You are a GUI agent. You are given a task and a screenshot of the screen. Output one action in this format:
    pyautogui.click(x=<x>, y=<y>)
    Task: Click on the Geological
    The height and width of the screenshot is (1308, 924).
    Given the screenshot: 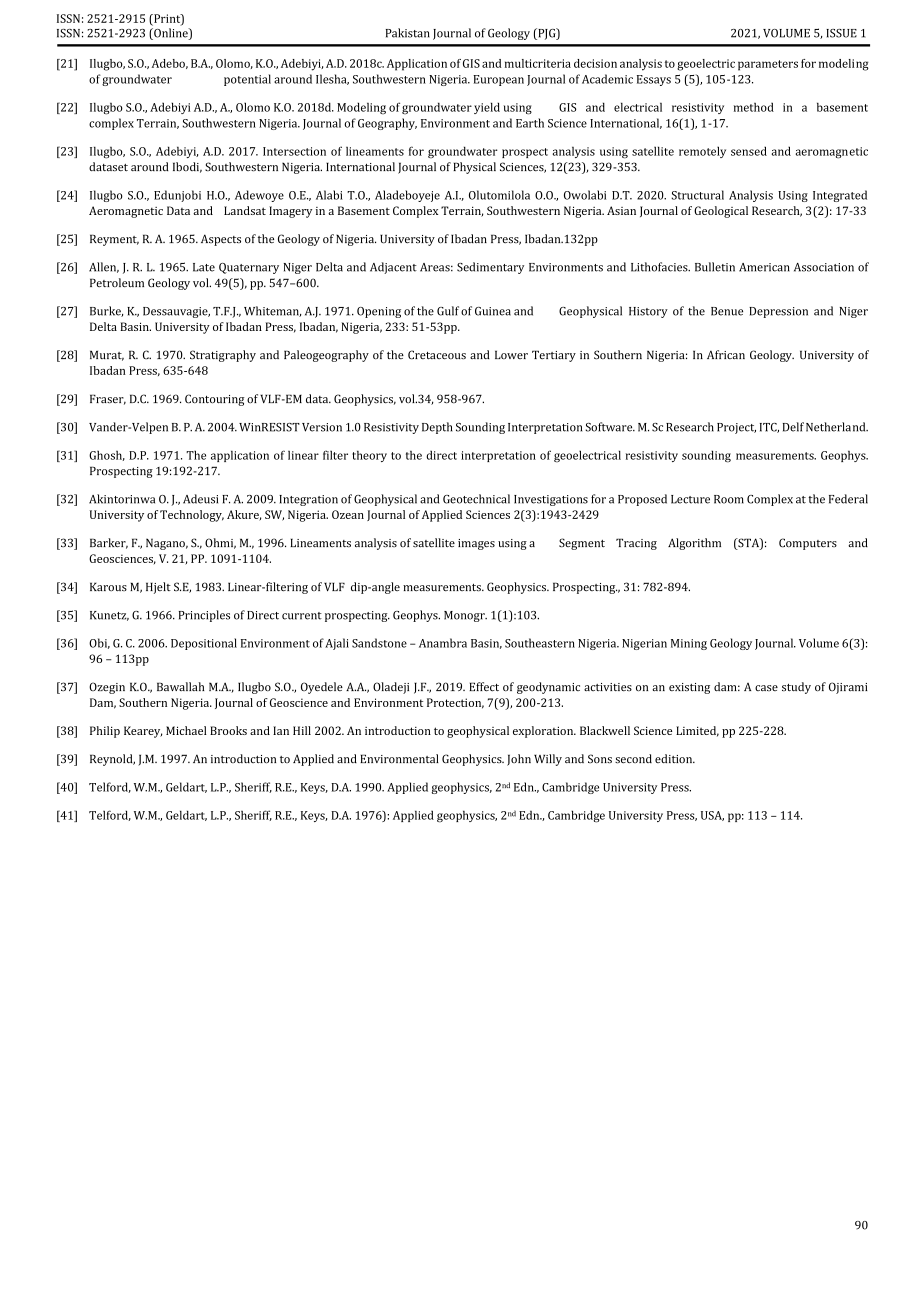 What is the action you would take?
    pyautogui.click(x=721, y=212)
